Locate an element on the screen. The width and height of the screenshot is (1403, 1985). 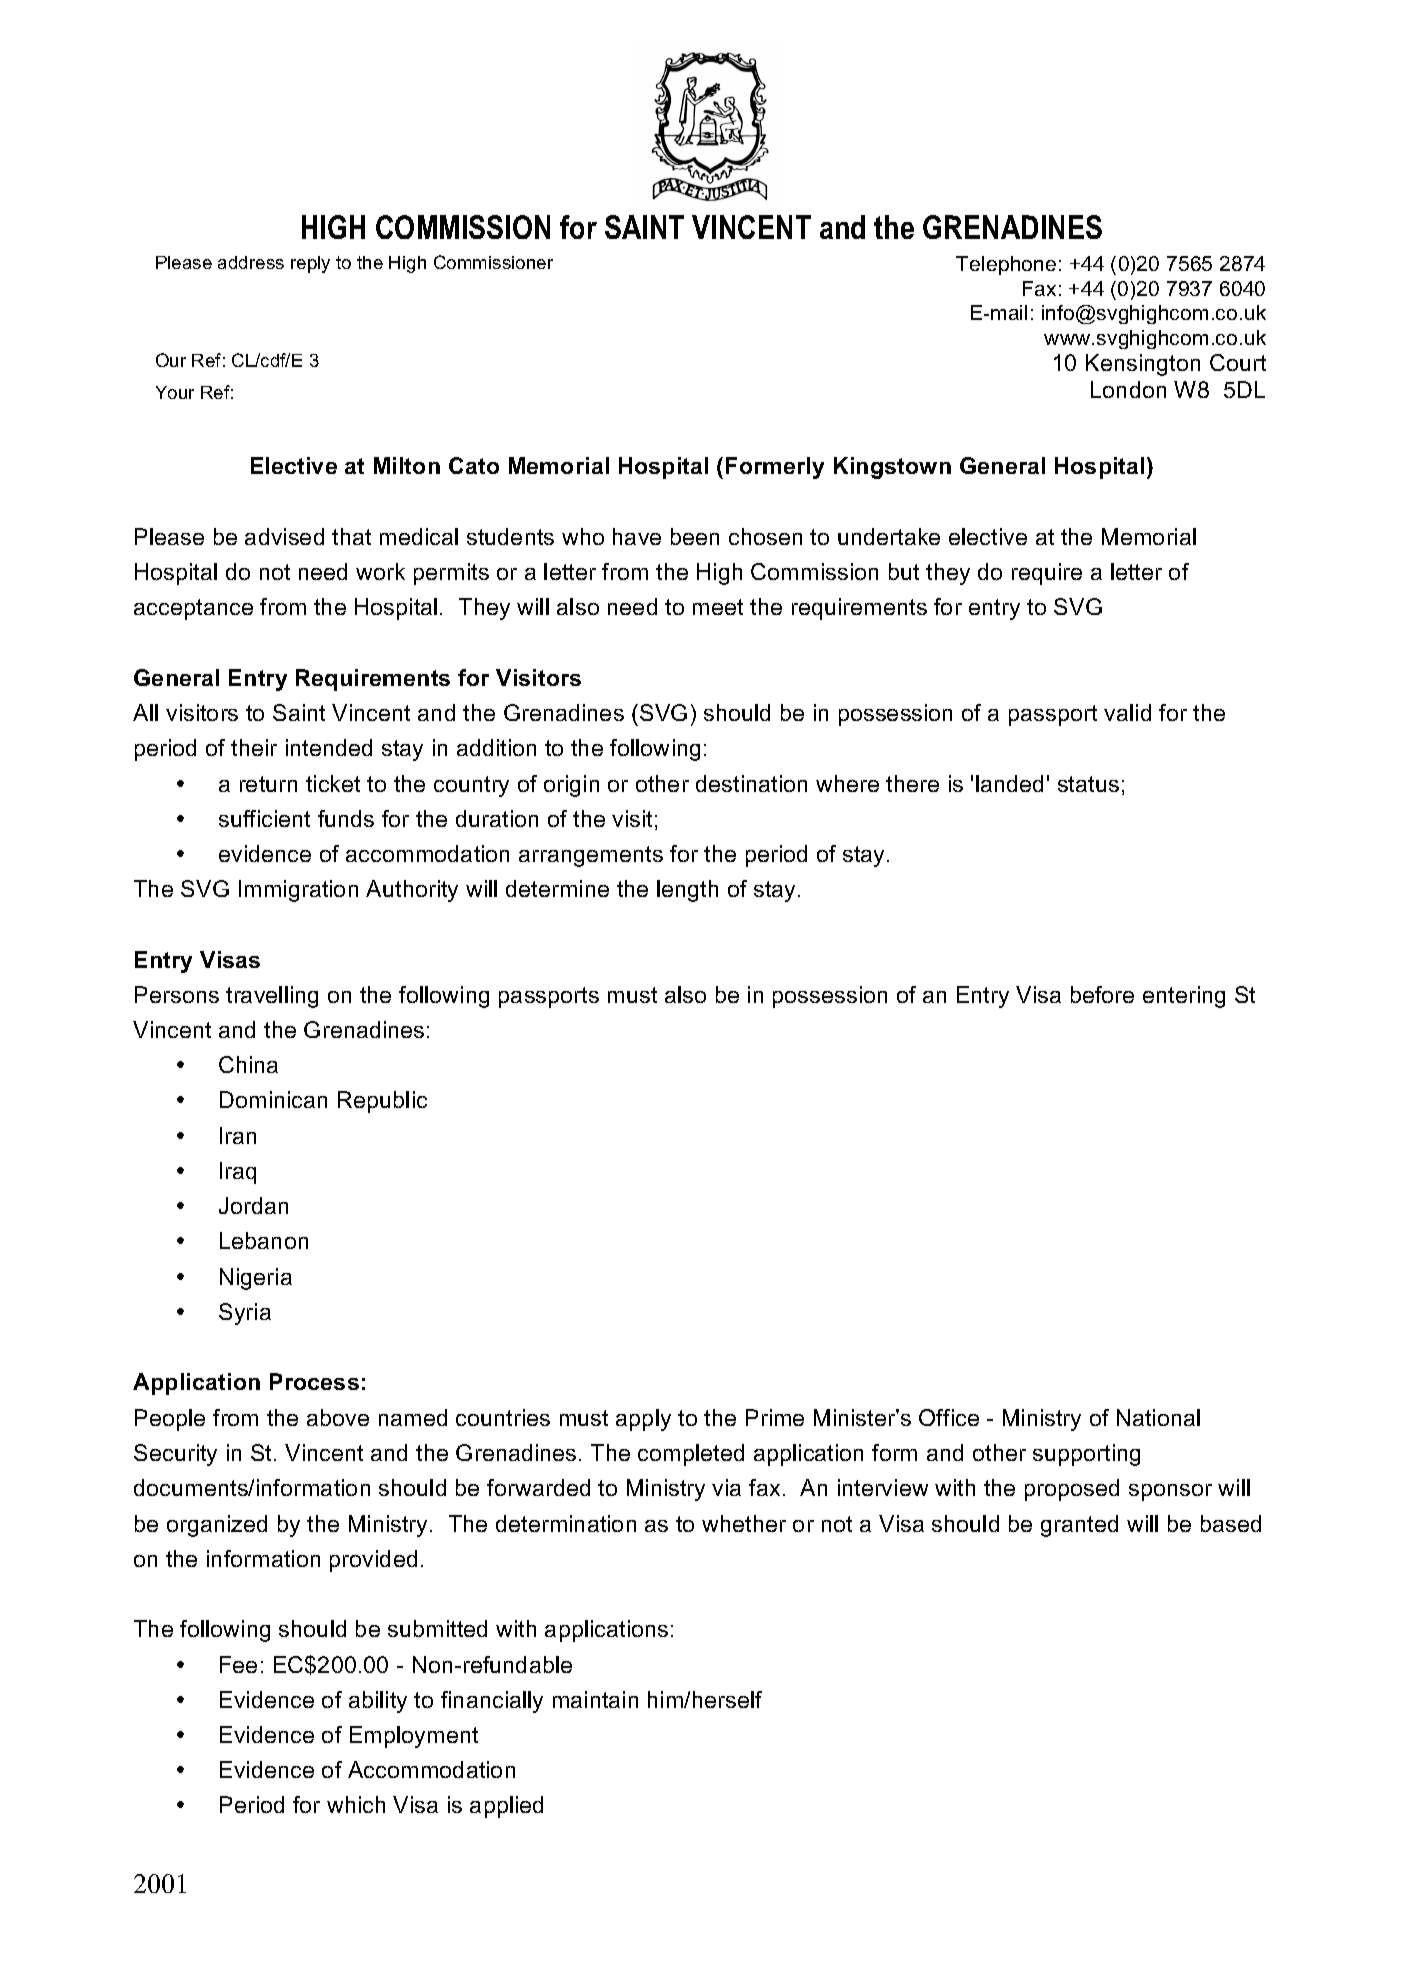
above is located at coordinates (338, 1417).
